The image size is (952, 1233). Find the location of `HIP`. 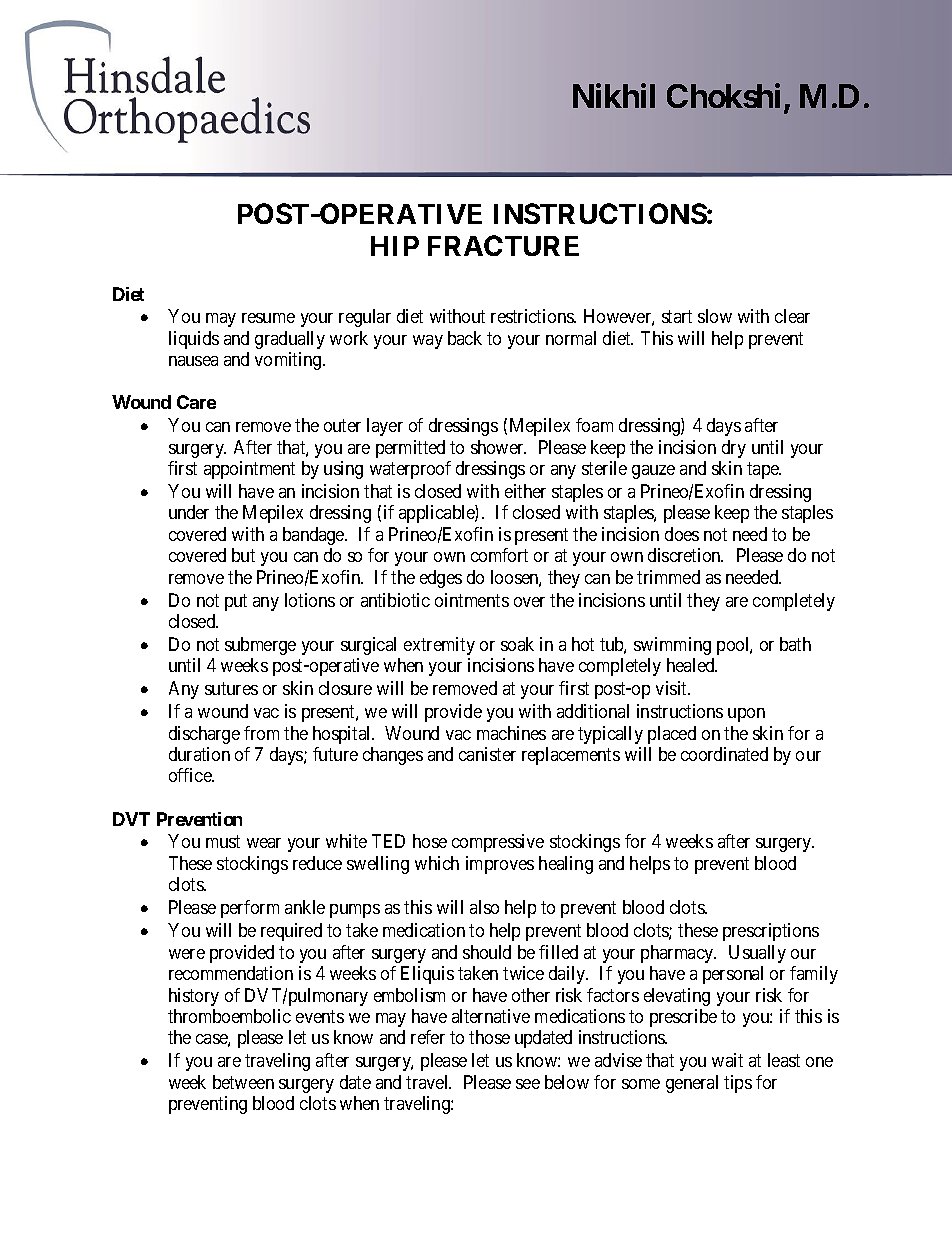

HIP is located at coordinates (395, 246).
